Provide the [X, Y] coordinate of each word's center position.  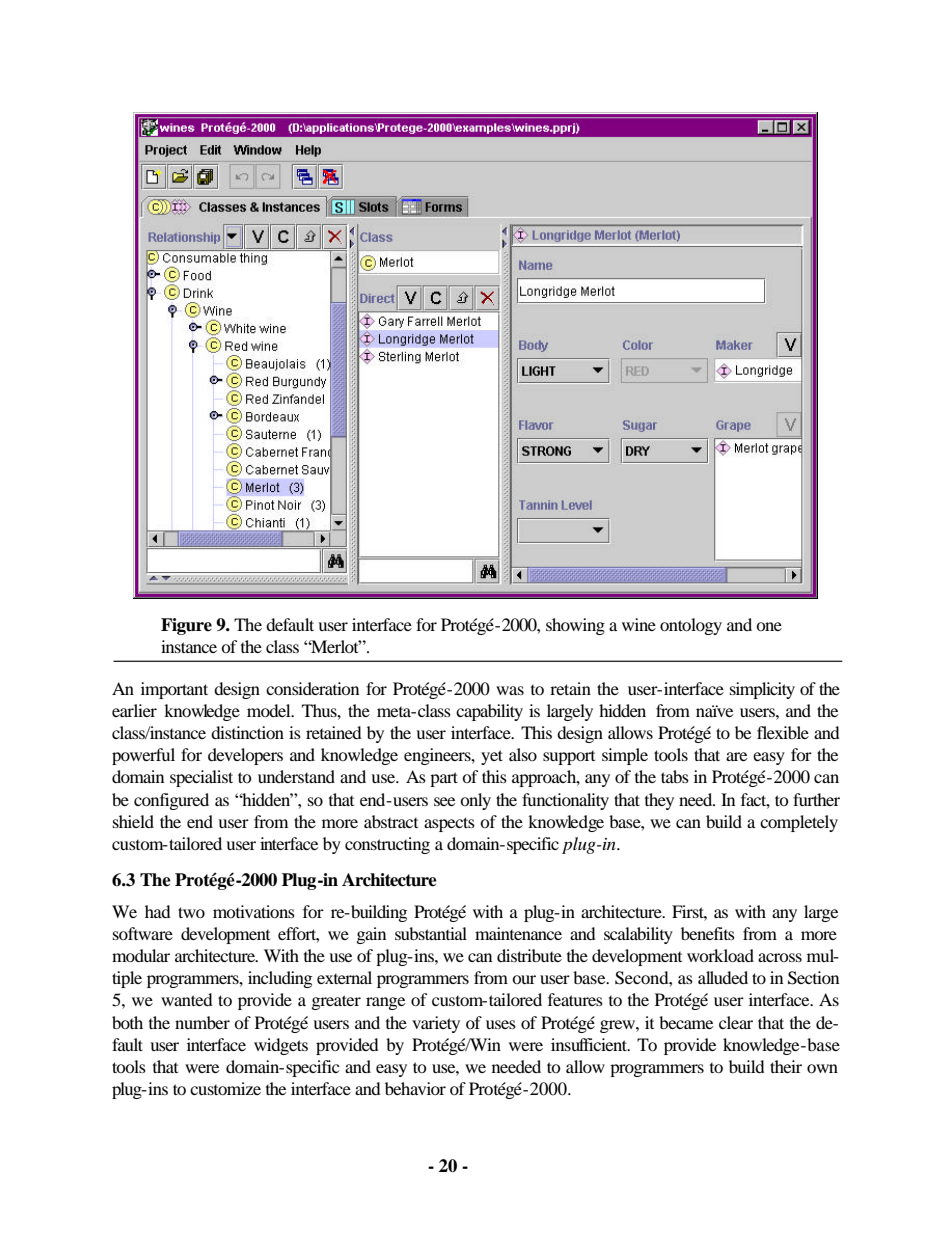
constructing [387, 845]
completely [799, 823]
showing [575, 626]
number [202, 1022]
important [174, 690]
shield [133, 821]
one [769, 626]
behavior [415, 1088]
